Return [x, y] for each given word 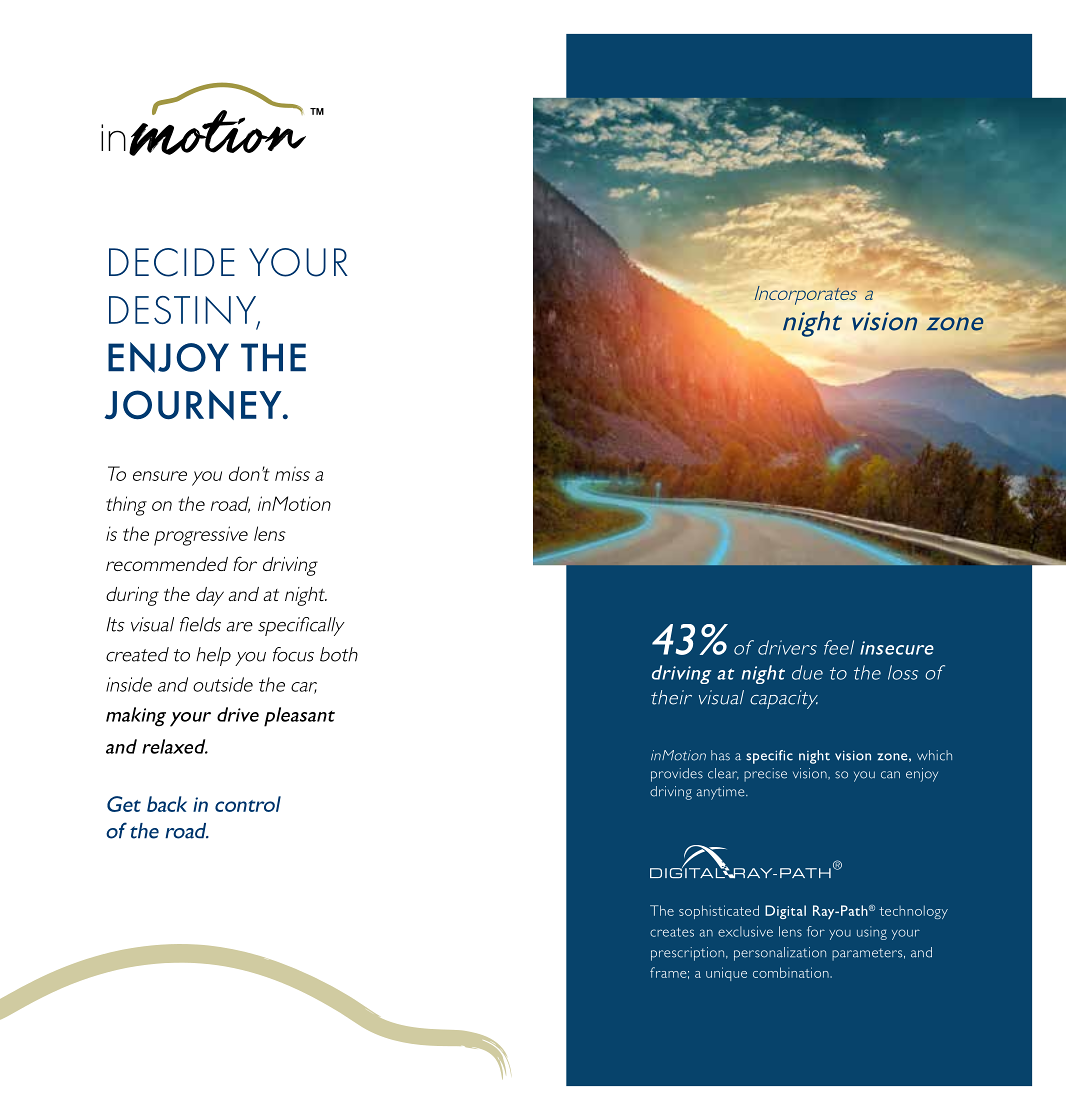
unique [726, 974]
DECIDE [172, 262]
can [890, 775]
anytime [722, 793]
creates [672, 932]
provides [677, 775]
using [872, 933]
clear [723, 774]
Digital [785, 912]
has [720, 755]
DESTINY [183, 311]
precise [765, 775]
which [934, 755]
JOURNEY [194, 404]
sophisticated [719, 912]
